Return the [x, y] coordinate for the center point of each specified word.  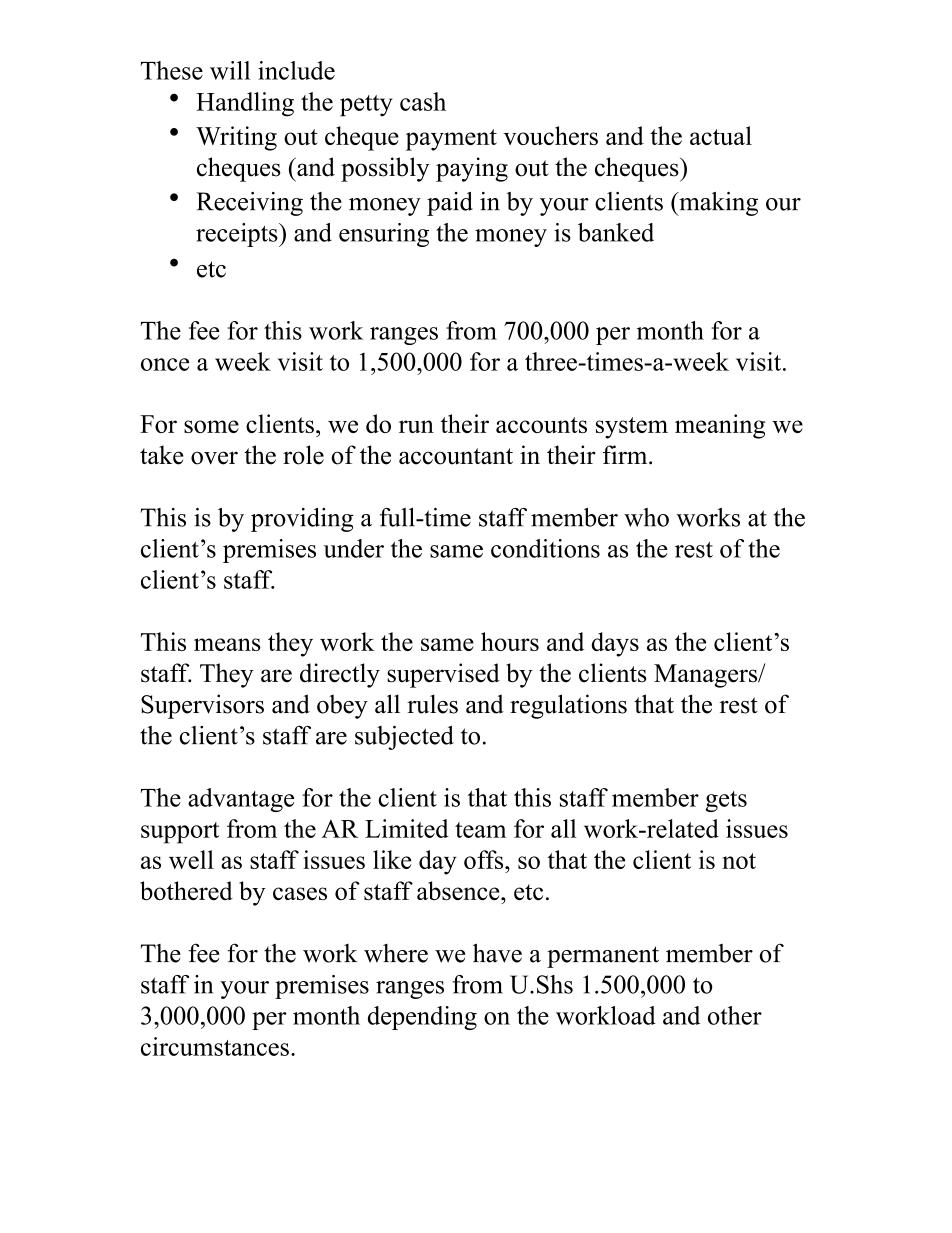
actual [721, 135]
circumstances [215, 1046]
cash [423, 101]
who [646, 517]
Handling [245, 104]
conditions [545, 548]
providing [302, 520]
